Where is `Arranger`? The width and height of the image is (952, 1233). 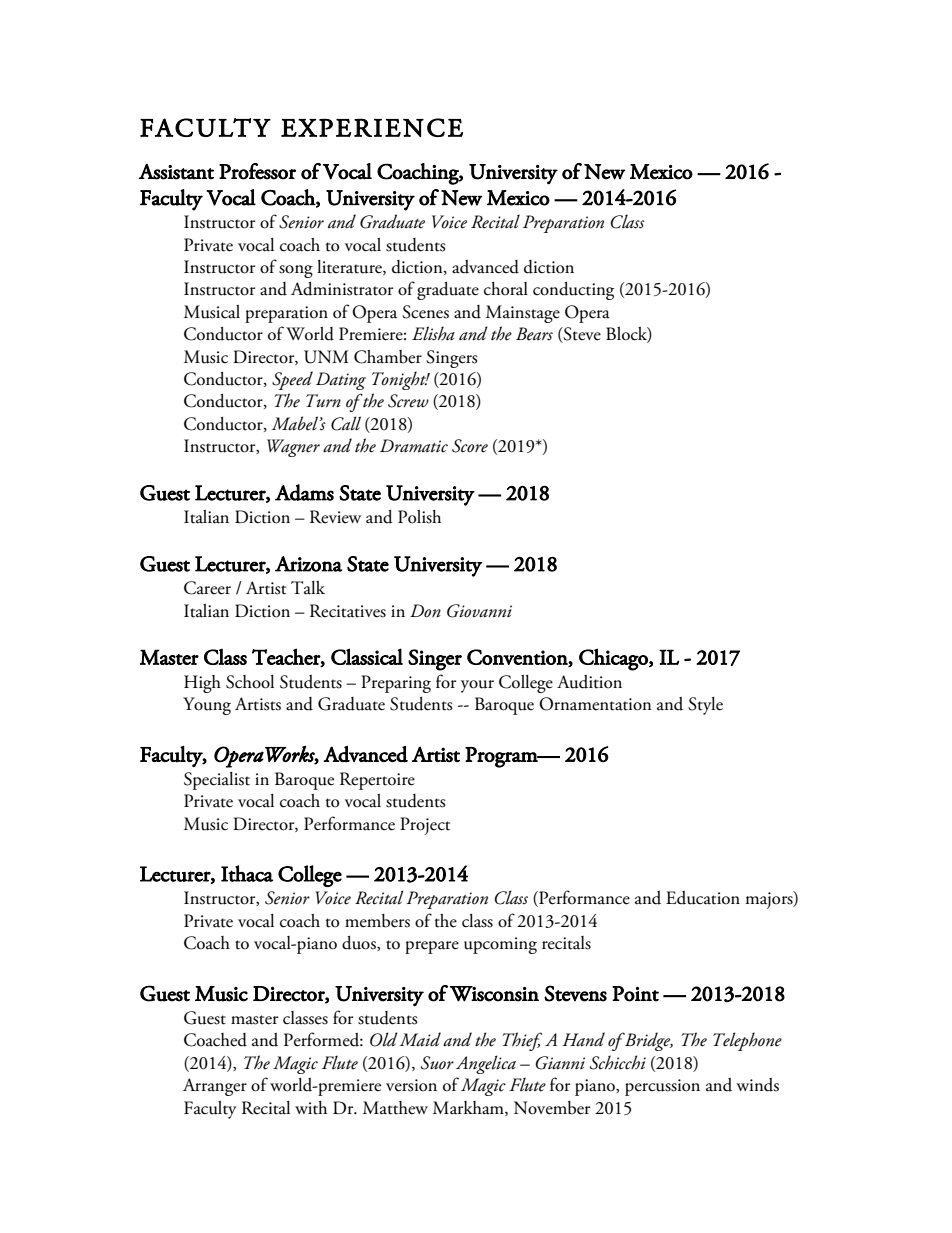
Arranger is located at coordinates (215, 1087).
